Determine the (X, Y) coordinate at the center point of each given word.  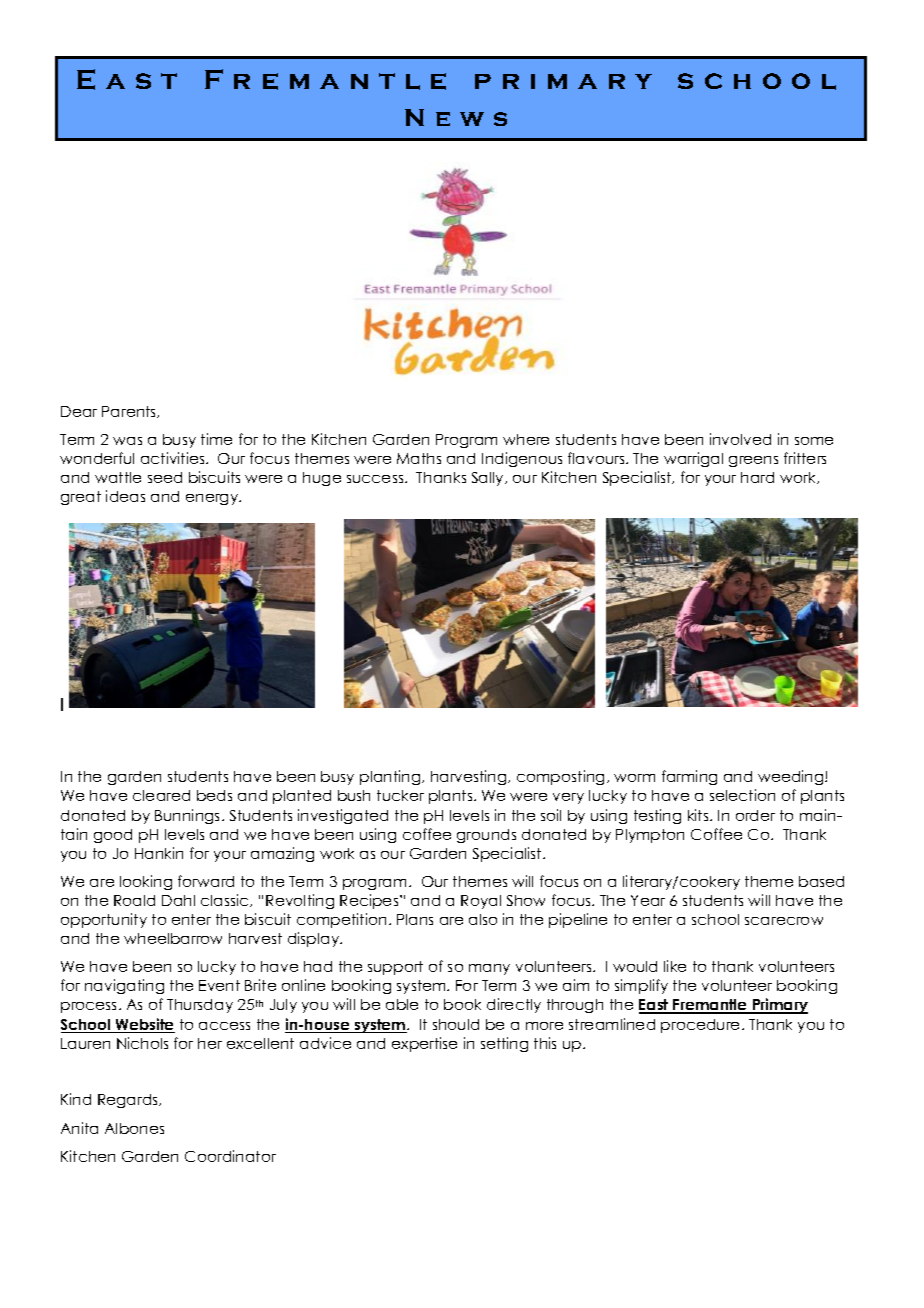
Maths (419, 458)
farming (689, 777)
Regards (129, 1101)
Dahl (178, 900)
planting (391, 777)
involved (740, 439)
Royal (481, 902)
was (127, 441)
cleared (161, 795)
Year (648, 900)
